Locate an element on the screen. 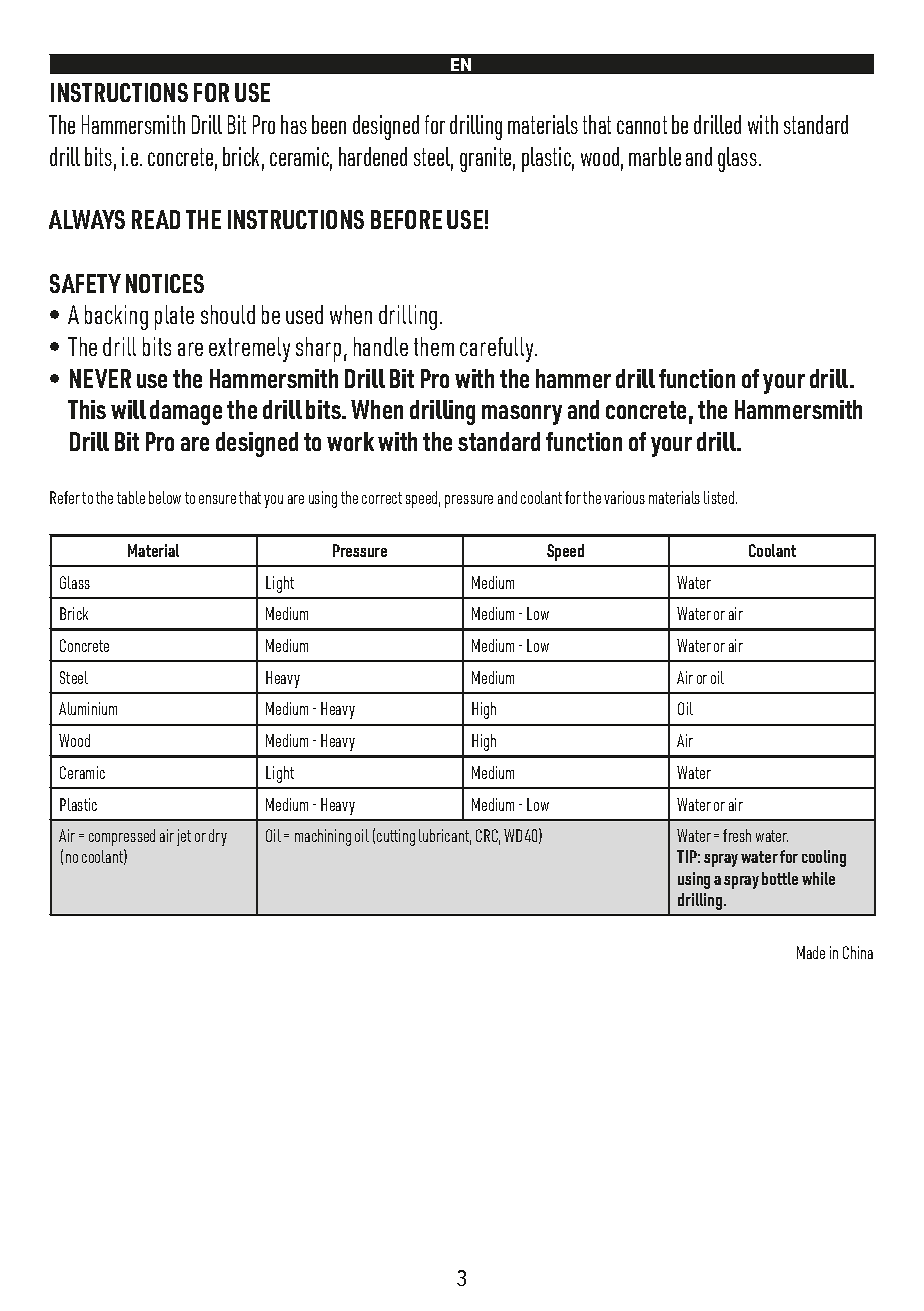 The height and width of the screenshot is (1311, 924). READ is located at coordinates (156, 219).
